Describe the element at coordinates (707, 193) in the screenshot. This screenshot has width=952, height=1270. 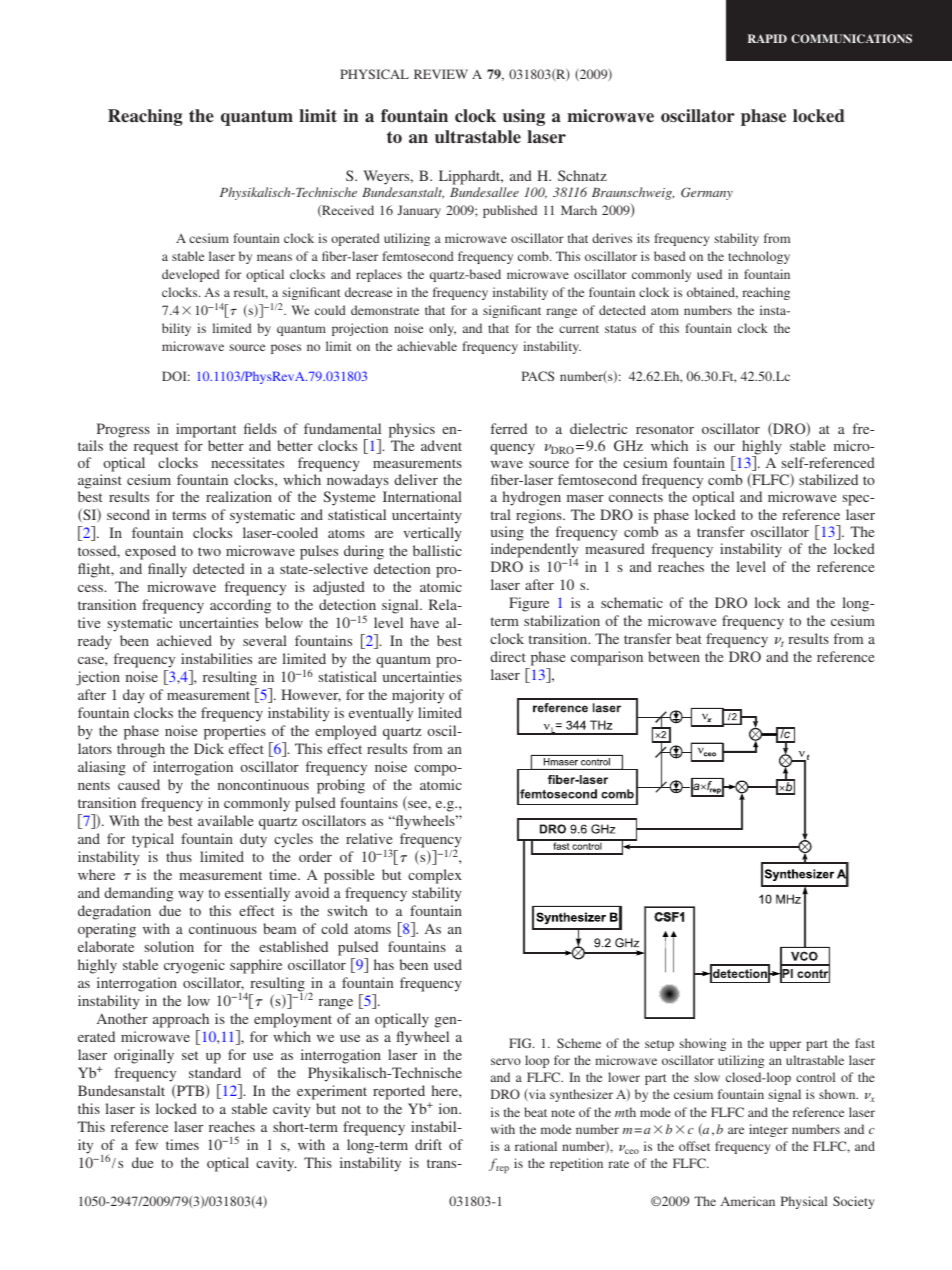
I see `Germany` at that location.
